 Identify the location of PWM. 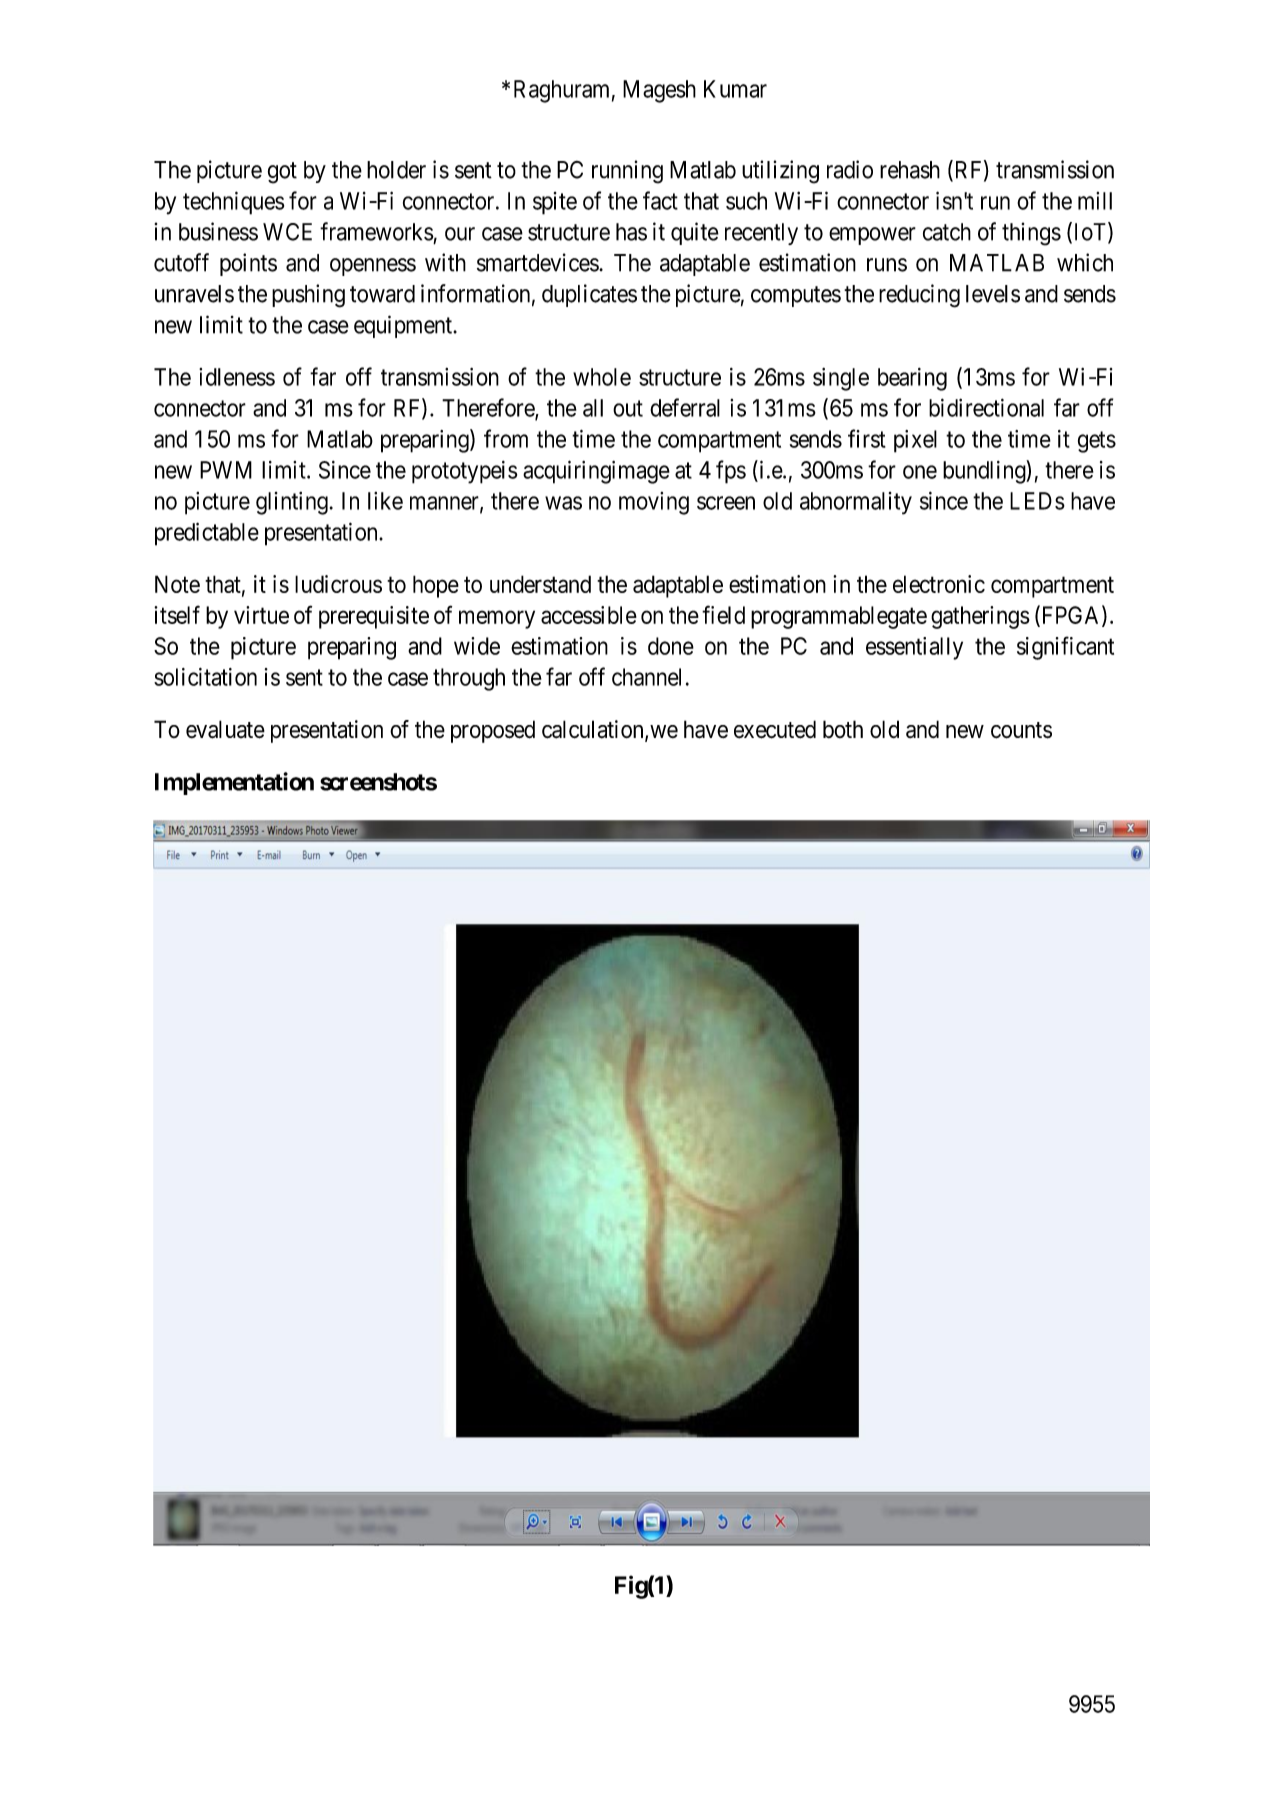
(226, 470).
